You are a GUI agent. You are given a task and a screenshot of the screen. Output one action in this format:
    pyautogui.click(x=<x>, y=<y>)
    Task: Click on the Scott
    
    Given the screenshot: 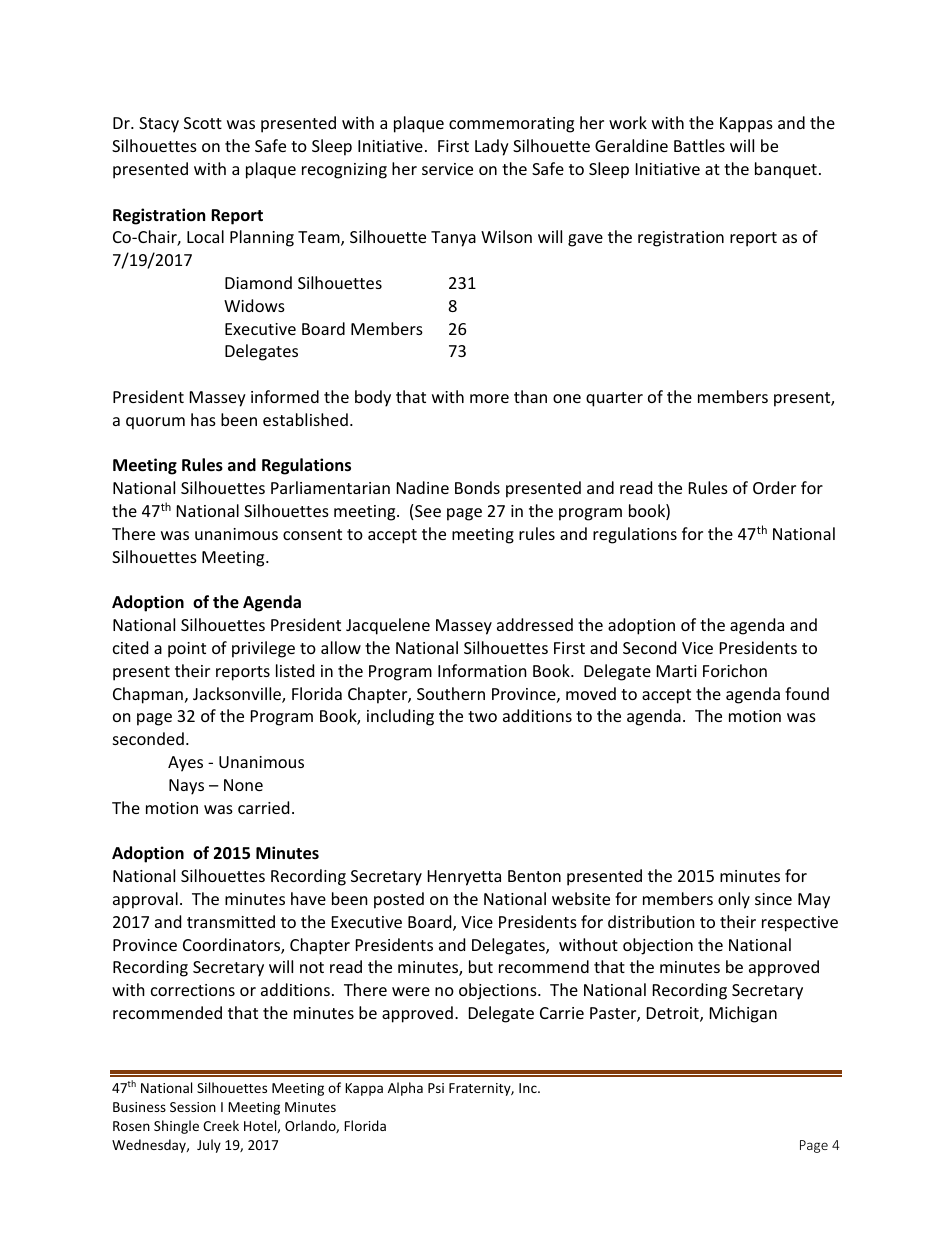 What is the action you would take?
    pyautogui.click(x=203, y=123)
